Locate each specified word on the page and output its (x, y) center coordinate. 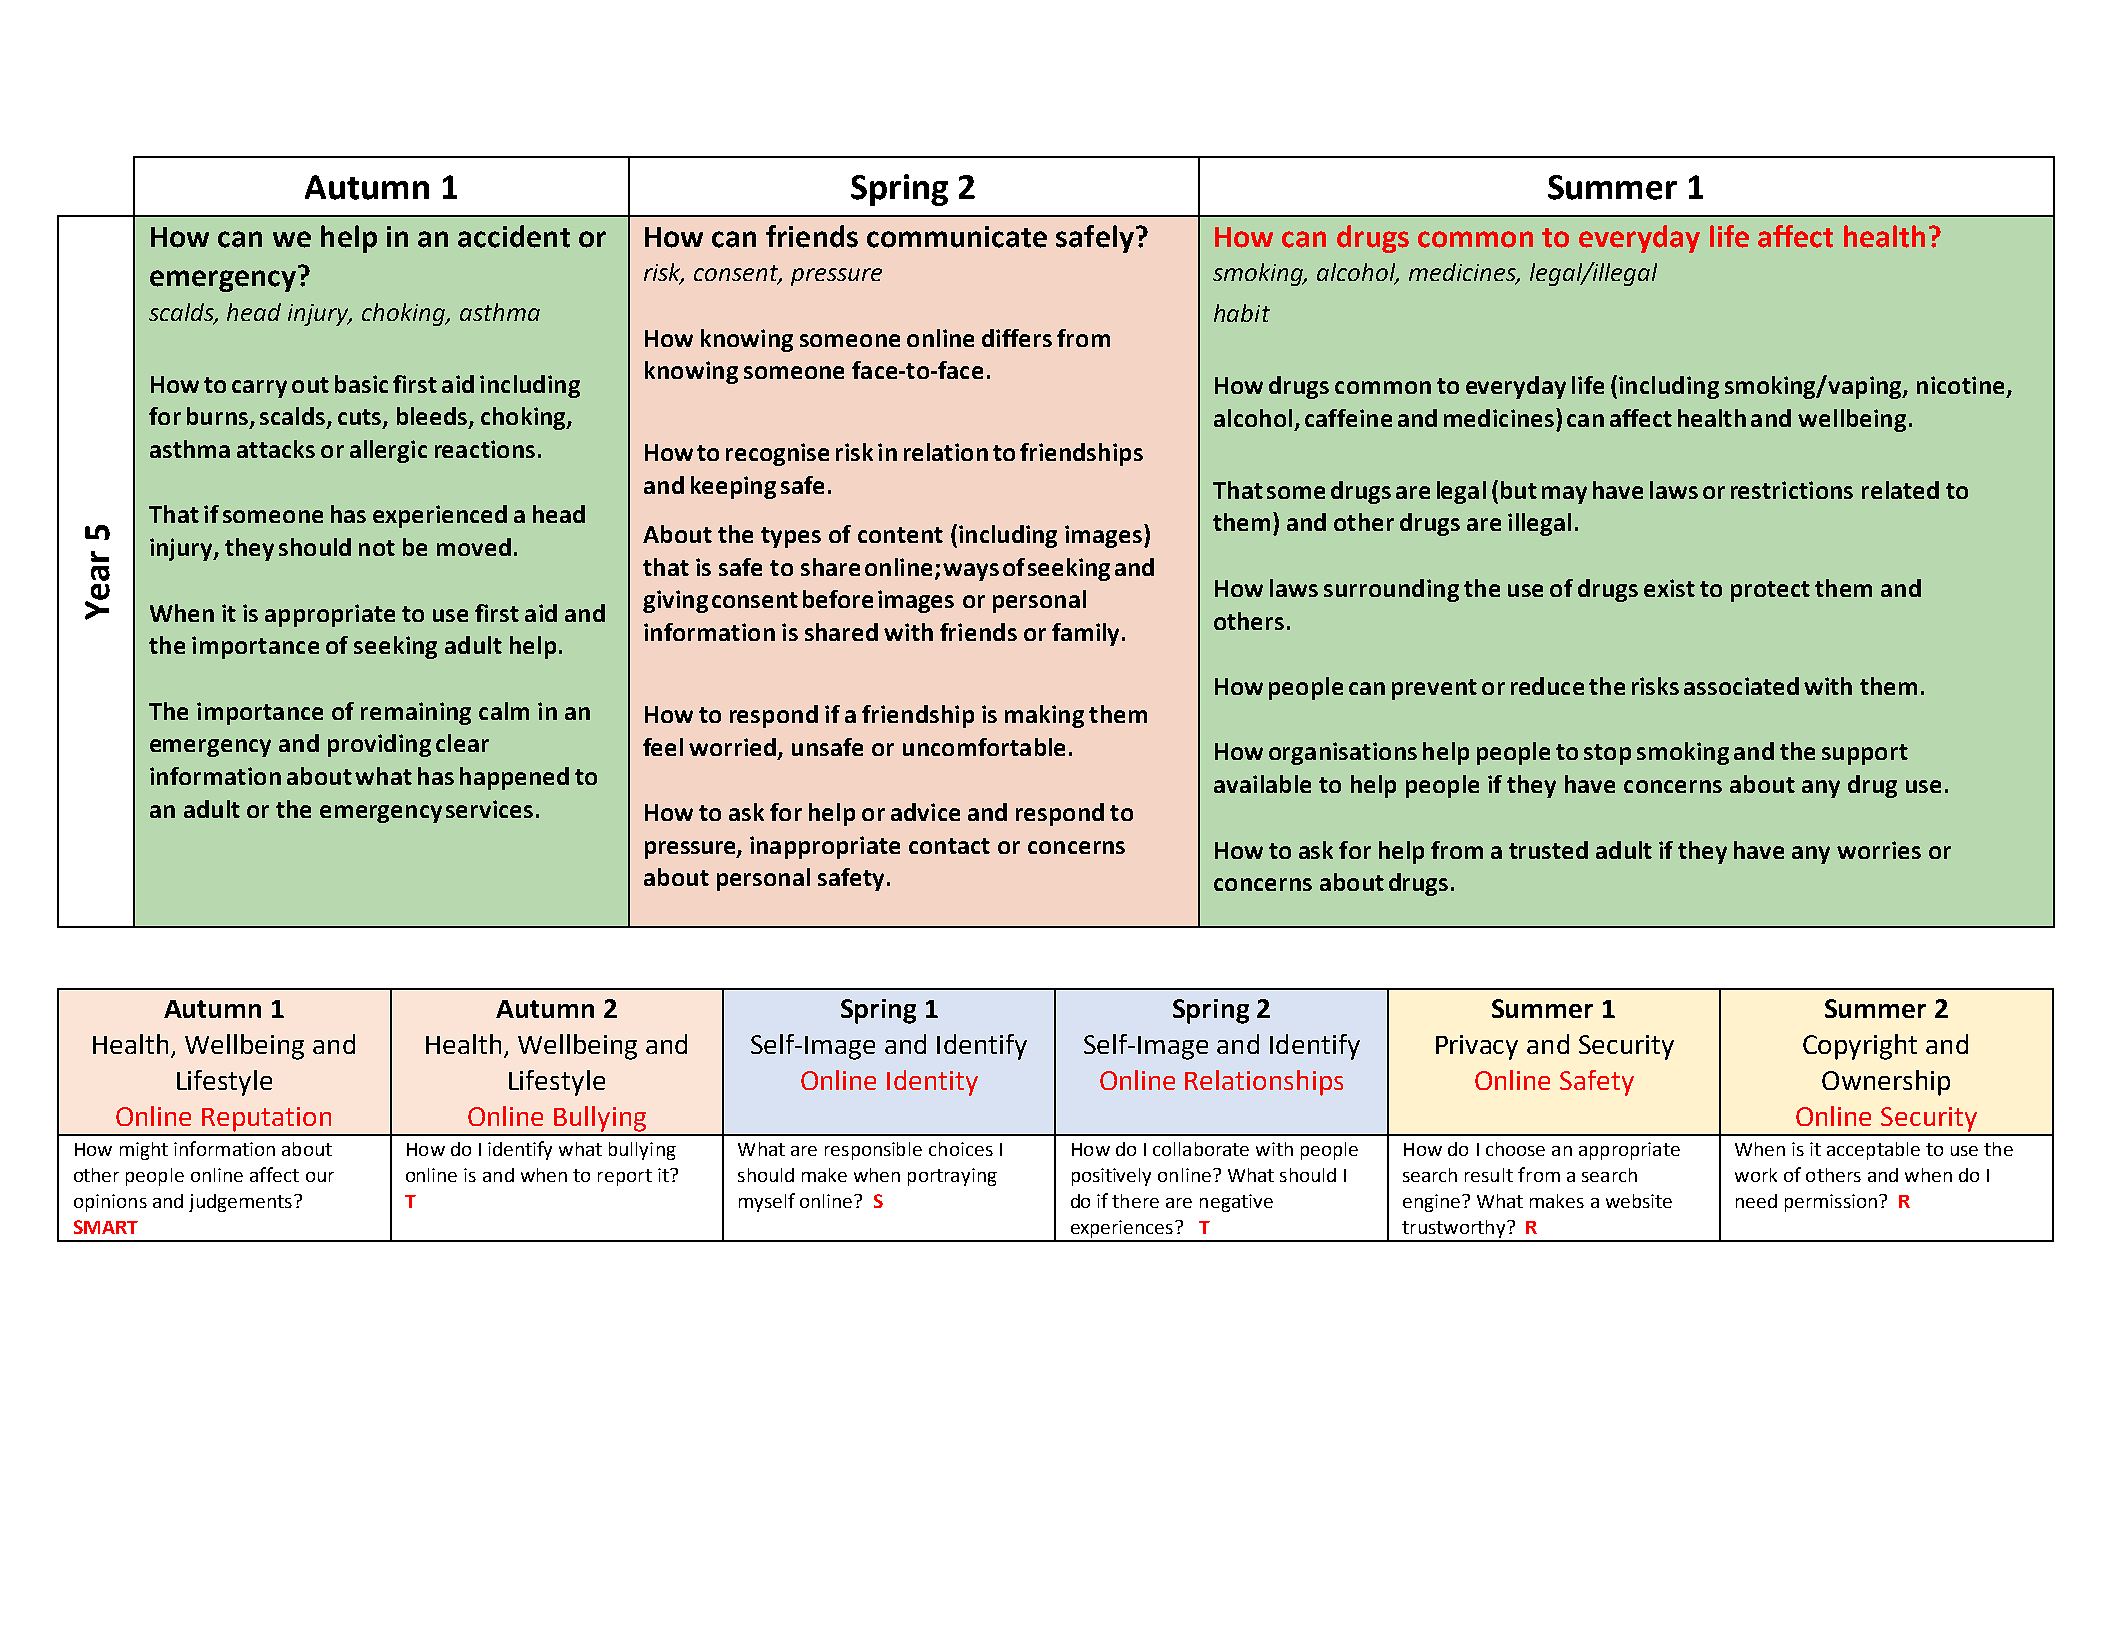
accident (514, 236)
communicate (957, 237)
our (320, 1177)
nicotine (1960, 385)
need (1756, 1201)
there (1135, 1201)
